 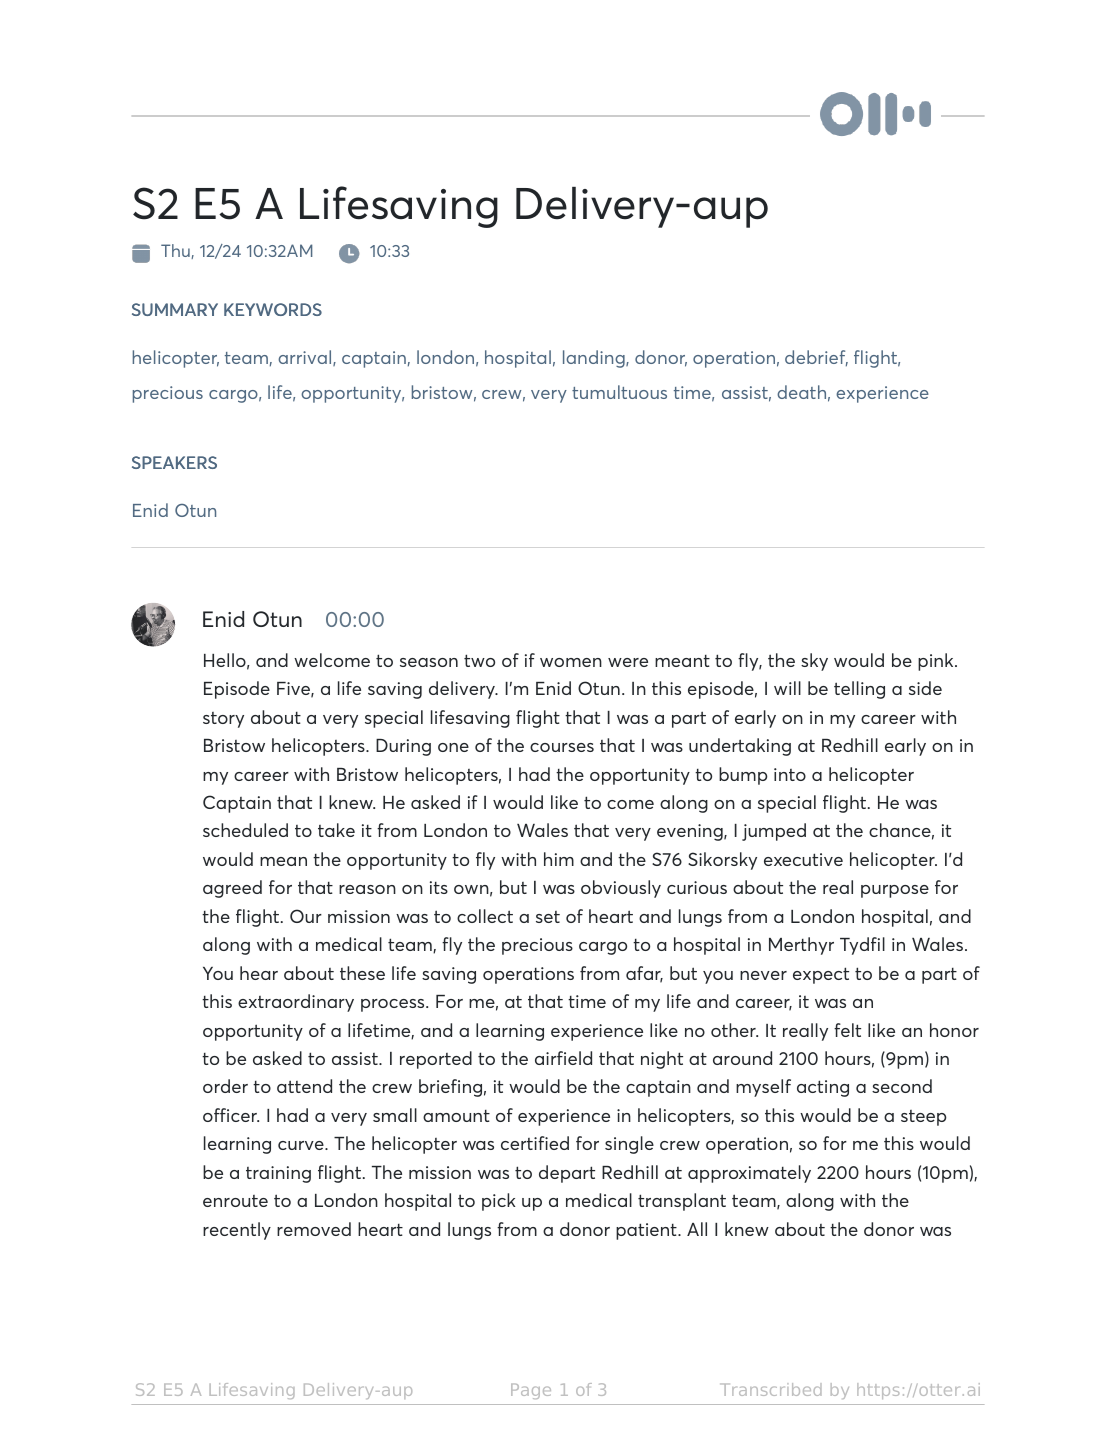 What do you see at coordinates (237, 1231) in the screenshot?
I see `recently` at bounding box center [237, 1231].
